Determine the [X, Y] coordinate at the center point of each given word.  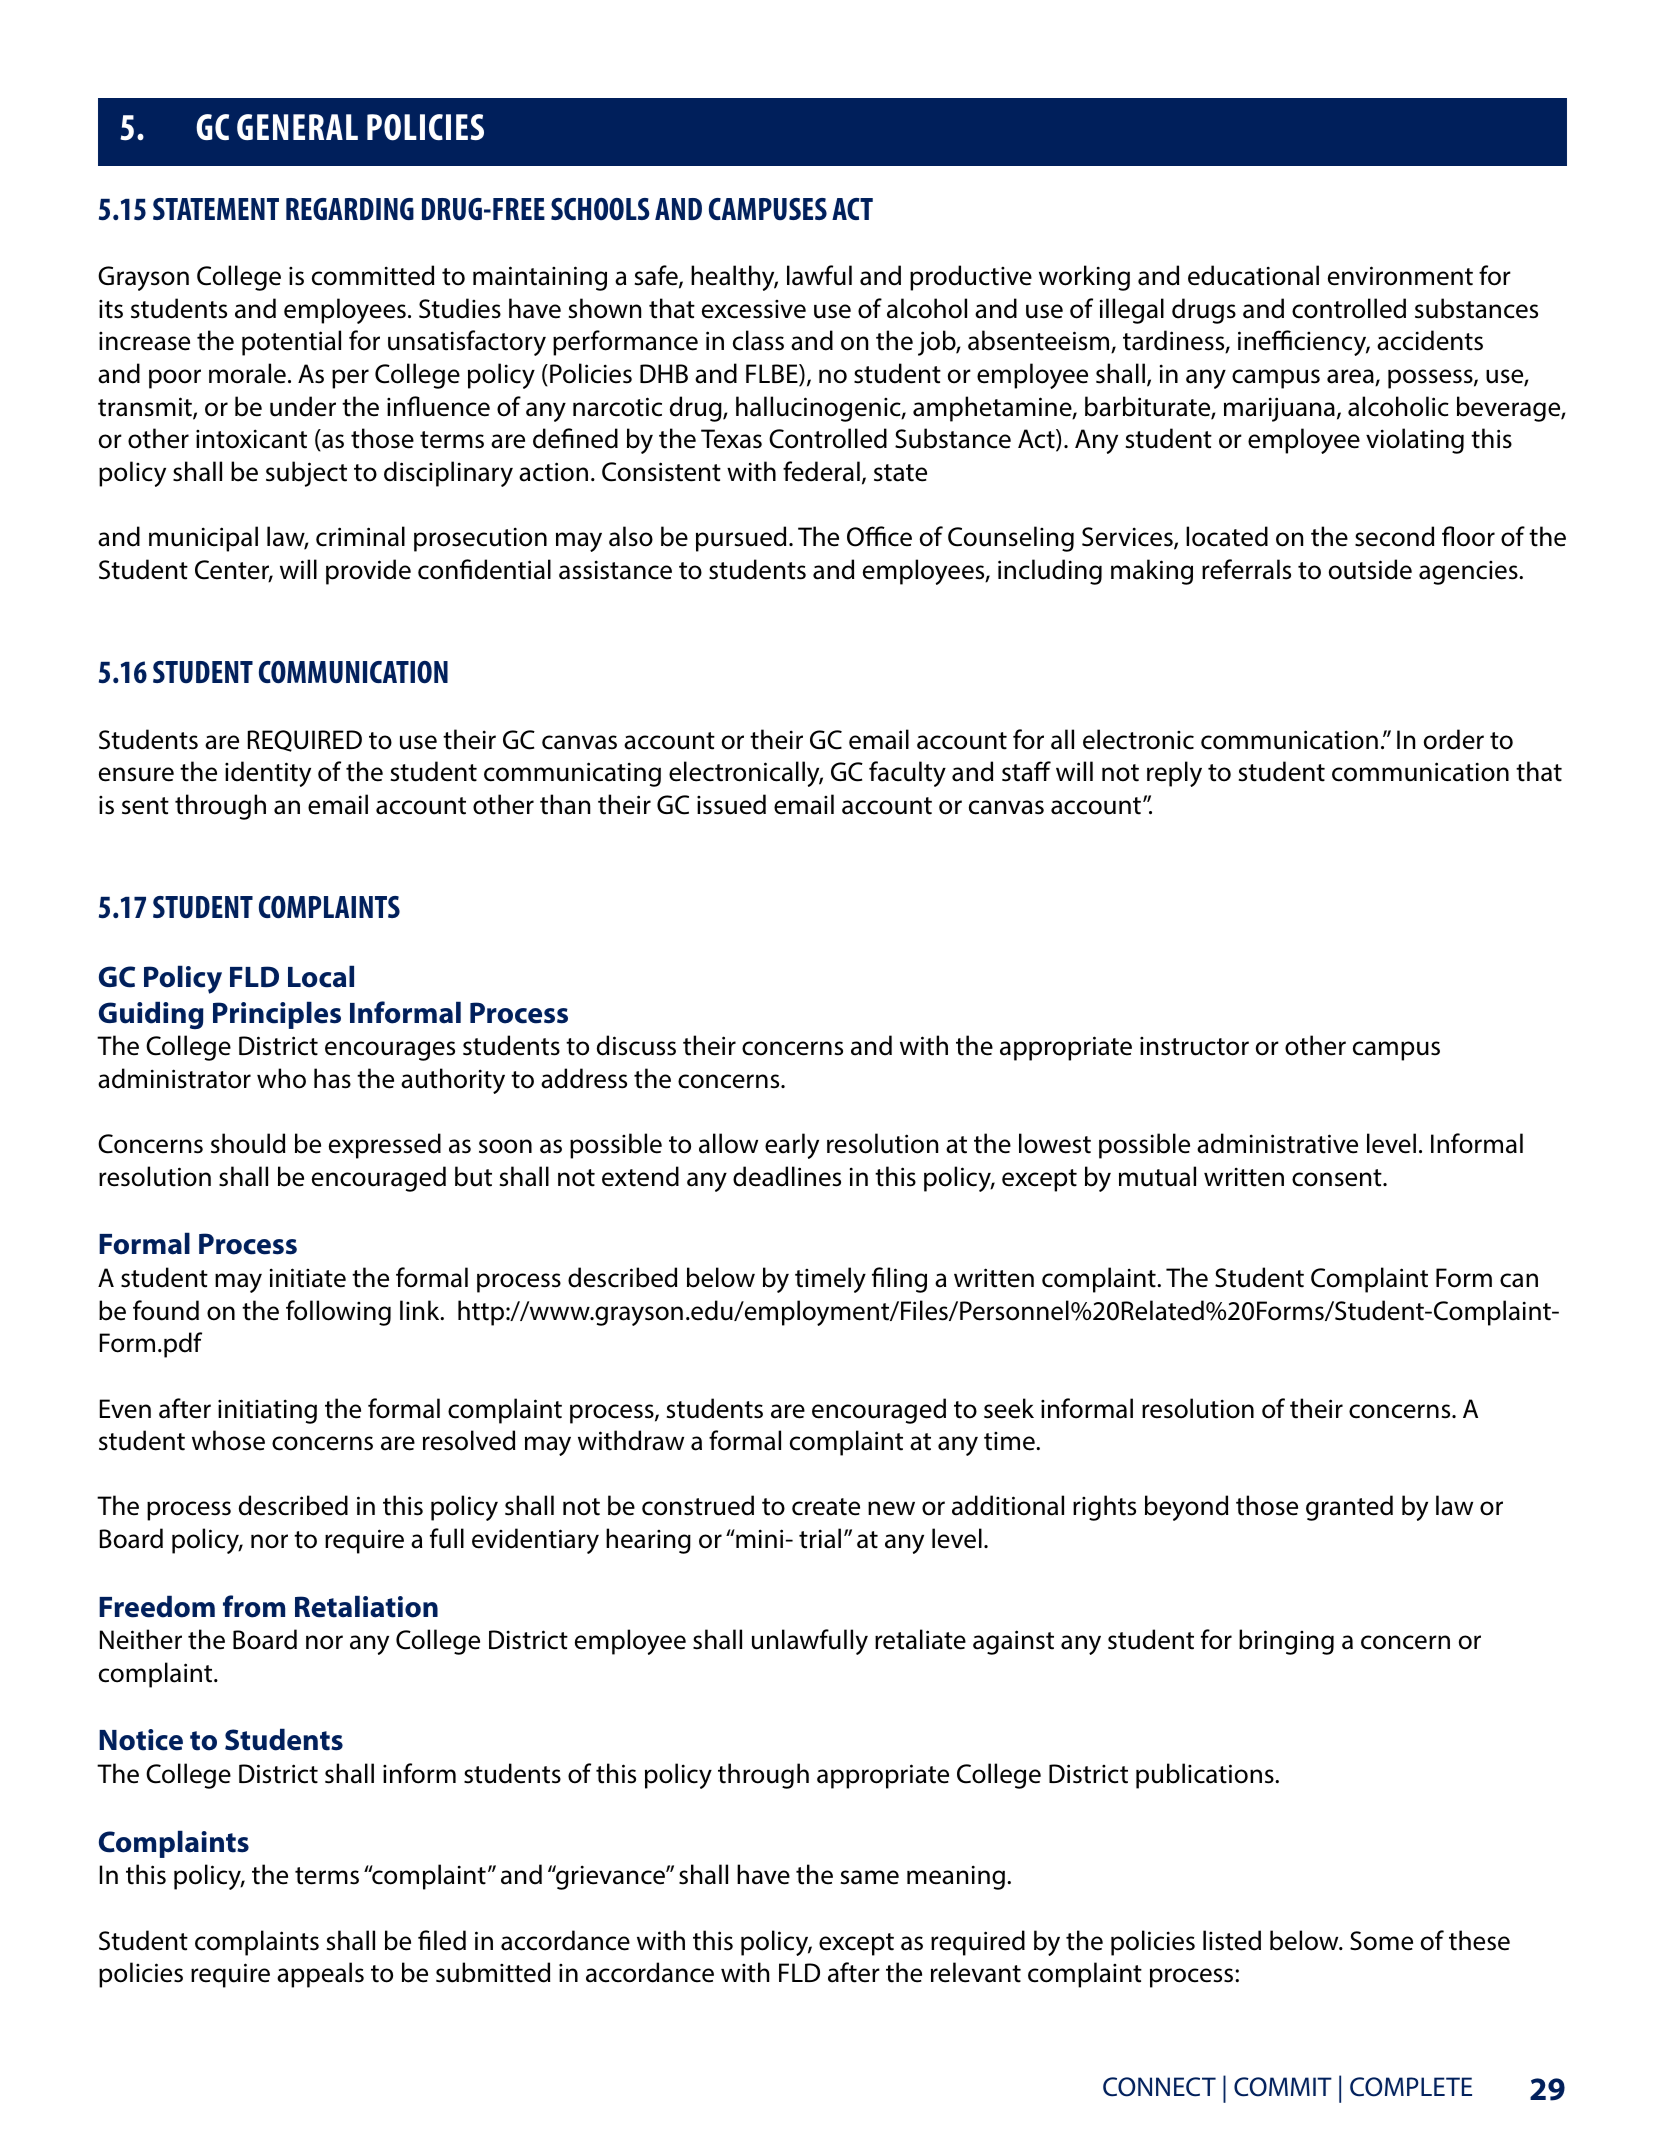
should [248, 1143]
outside [1370, 569]
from [254, 1606]
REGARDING [350, 209]
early [792, 1146]
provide [368, 572]
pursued [741, 539]
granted [1349, 1508]
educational [1253, 275]
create [826, 1507]
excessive [754, 309]
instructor [1194, 1046]
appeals [320, 1975]
